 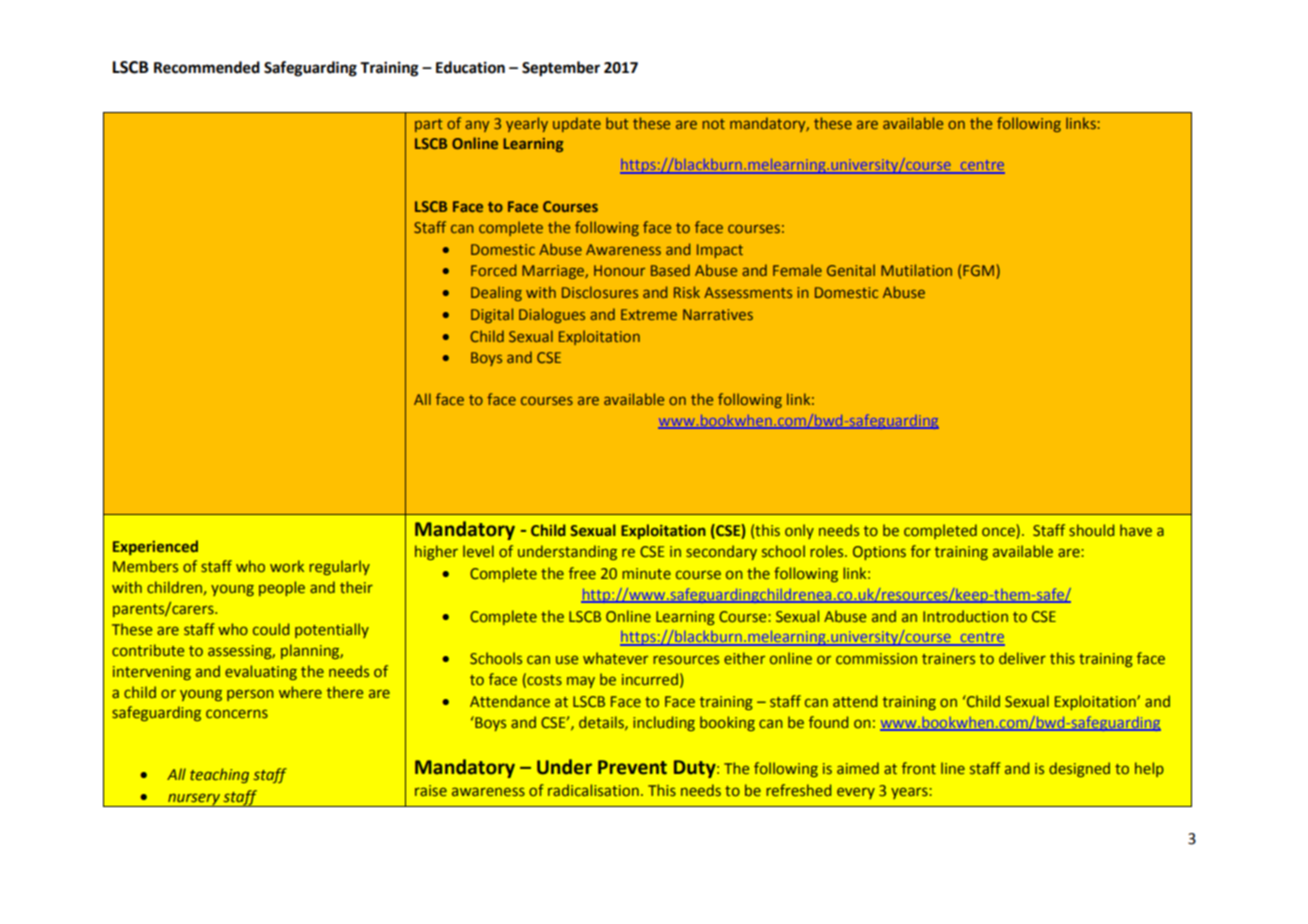 What do you see at coordinates (647, 573) in the image?
I see `minute` at bounding box center [647, 573].
